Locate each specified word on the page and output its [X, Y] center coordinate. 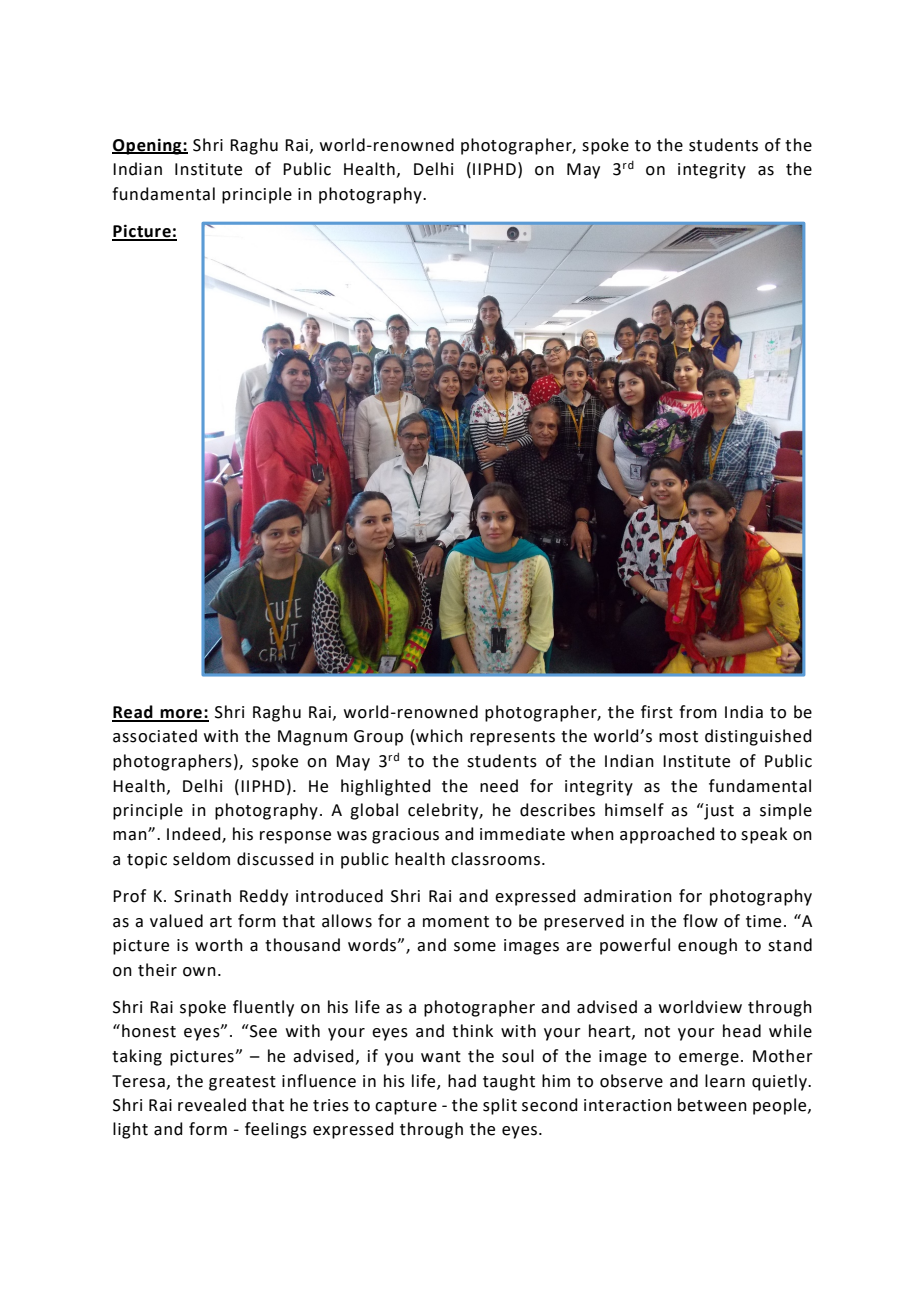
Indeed [195, 835]
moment [456, 922]
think [472, 1031]
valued [176, 921]
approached [667, 835]
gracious [405, 836]
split [500, 1106]
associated [155, 736]
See [262, 1031]
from [698, 712]
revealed [212, 1105]
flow [700, 921]
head [742, 1031]
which [439, 736]
